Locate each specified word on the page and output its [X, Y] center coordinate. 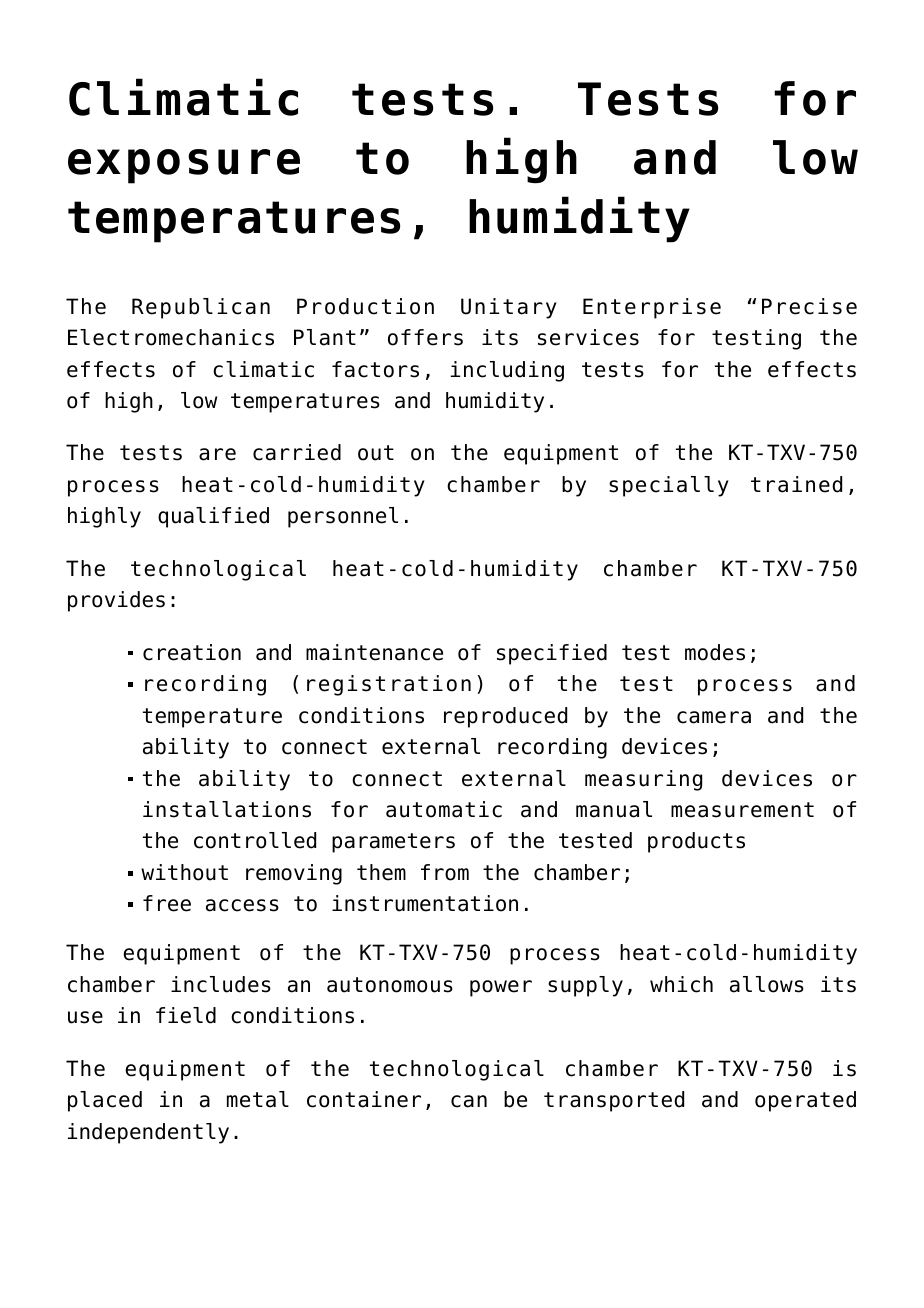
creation [192, 652]
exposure [184, 166]
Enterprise [652, 308]
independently [148, 1133]
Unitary [509, 308]
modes [715, 652]
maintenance [374, 652]
